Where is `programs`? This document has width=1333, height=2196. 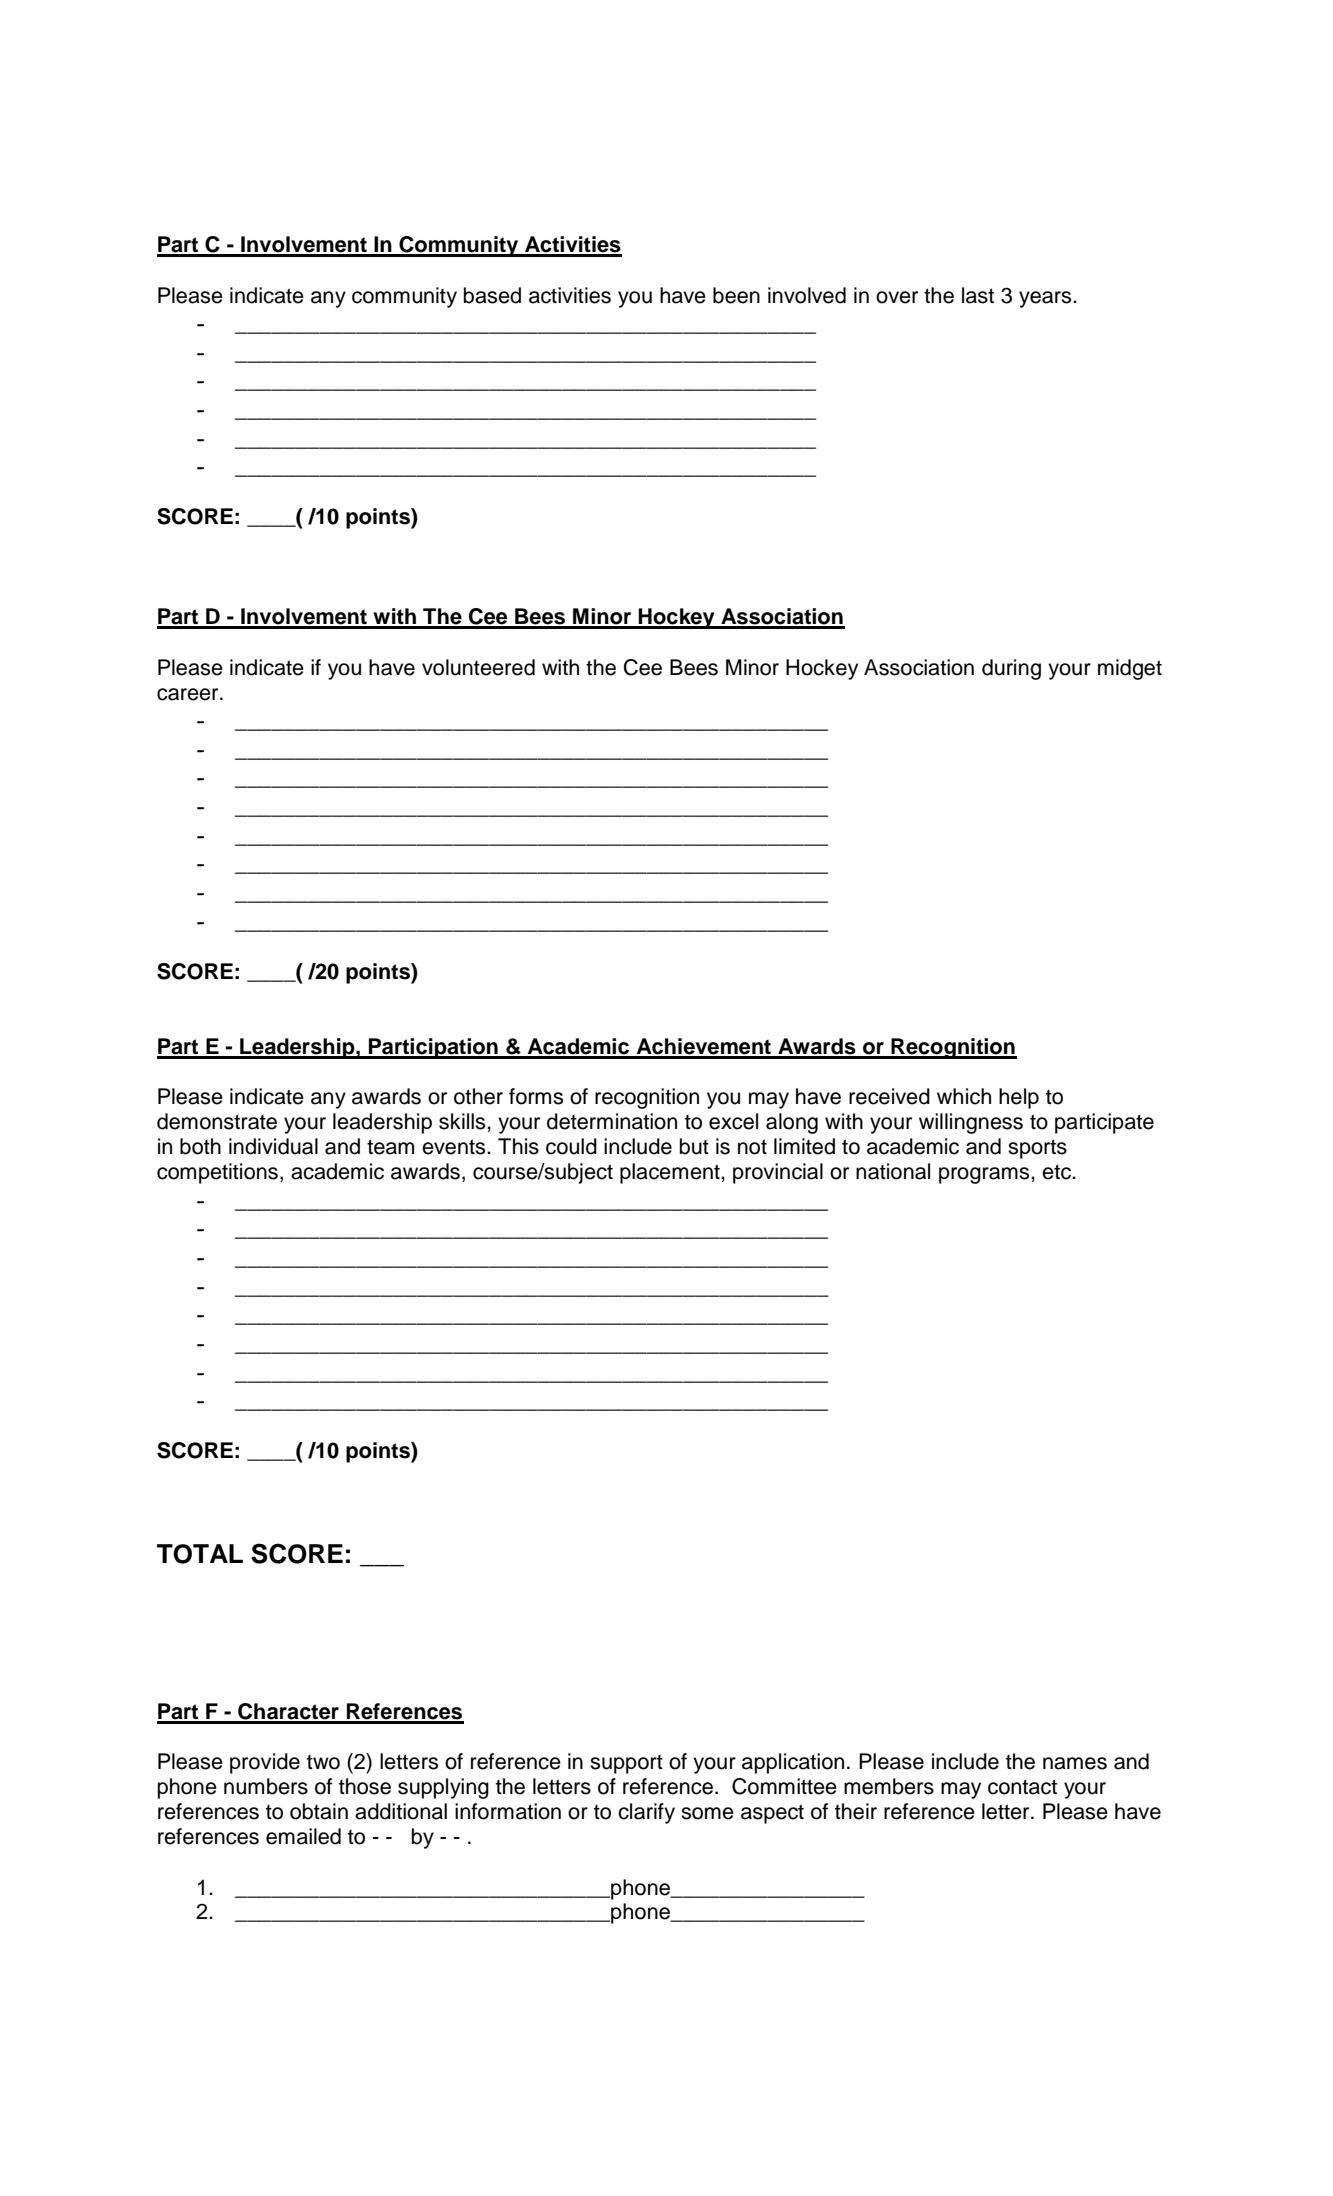
programs is located at coordinates (985, 1175).
